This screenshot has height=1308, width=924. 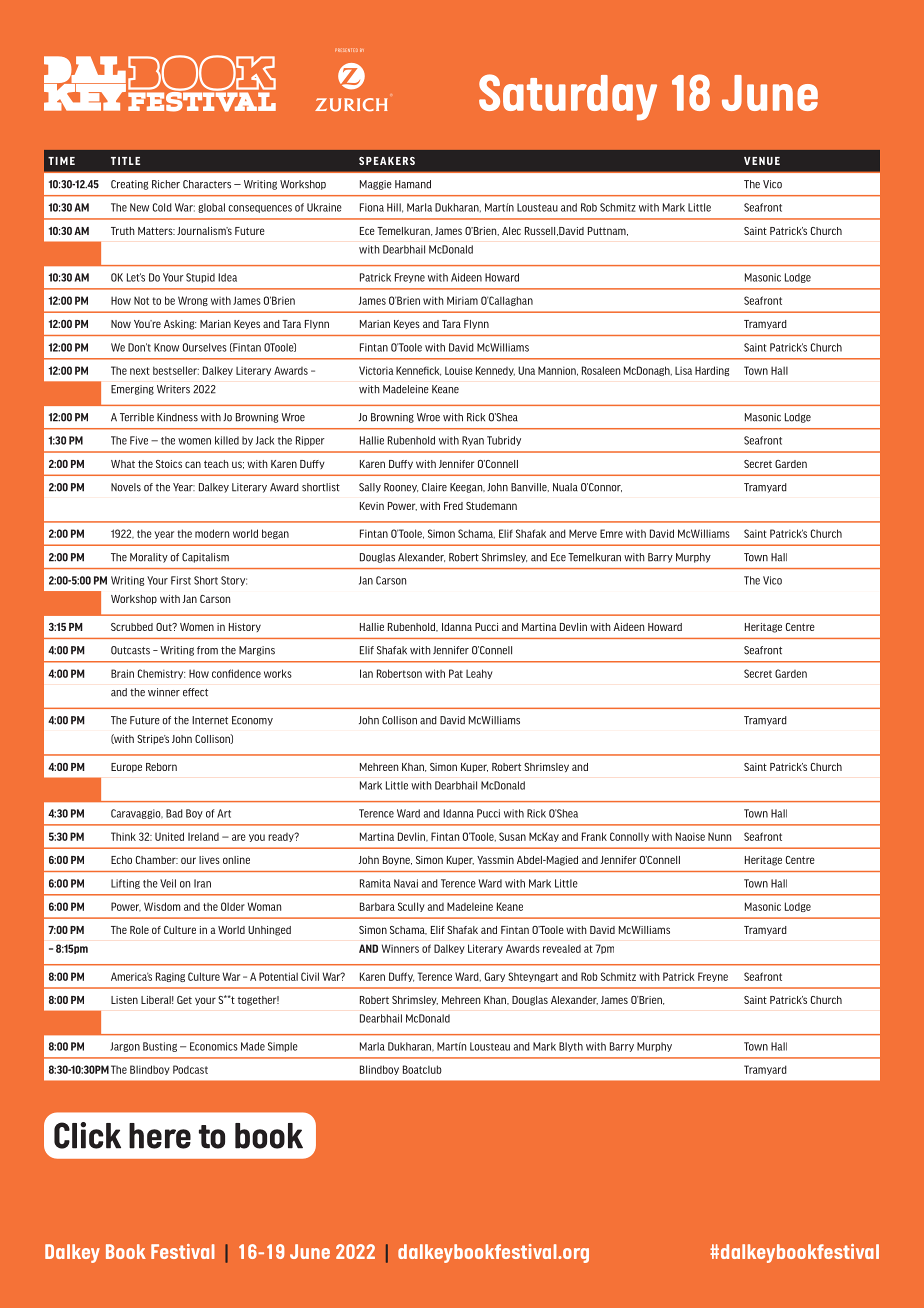 I want to click on here, so click(x=160, y=1136).
